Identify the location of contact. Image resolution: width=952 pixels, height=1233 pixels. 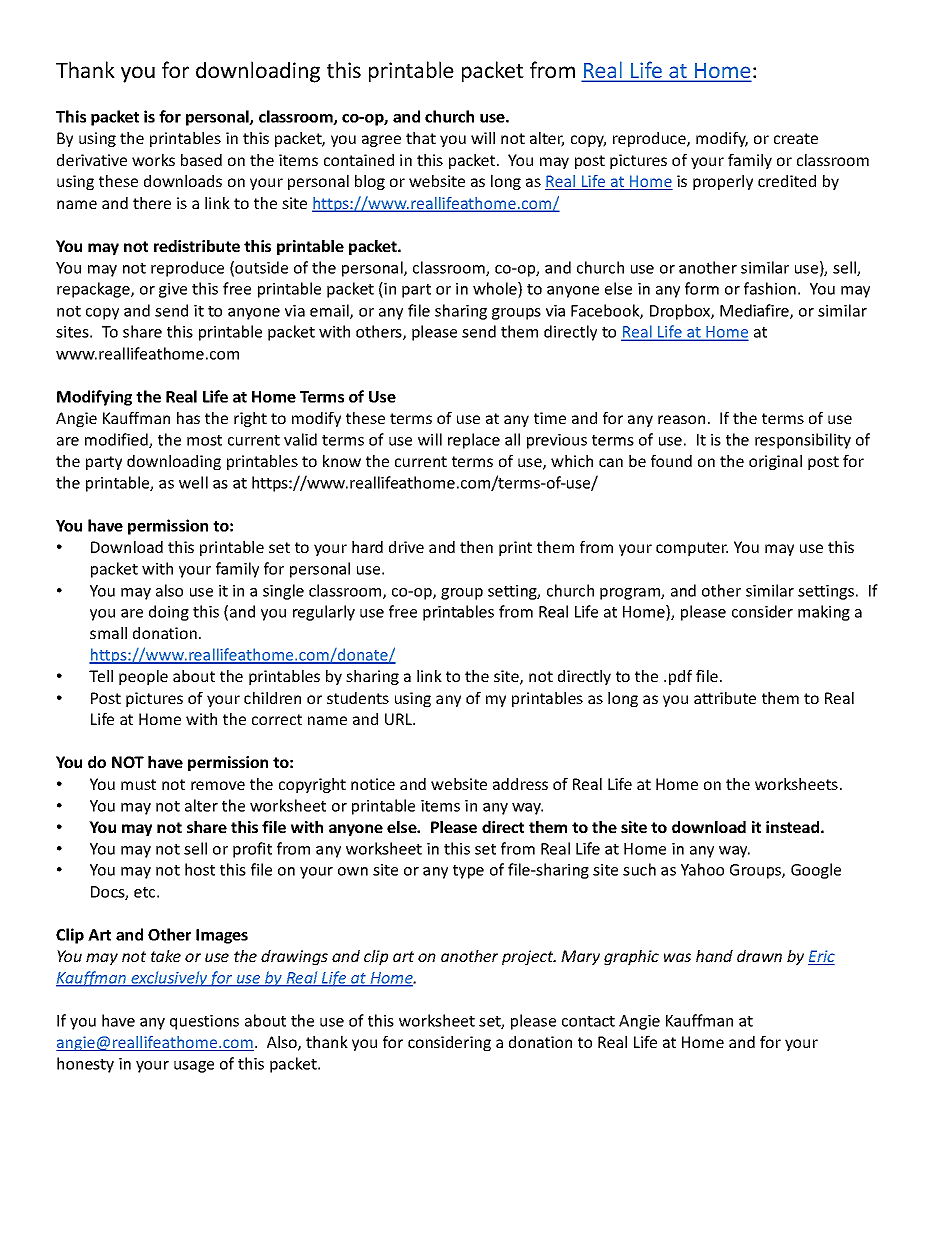
(588, 1021).
